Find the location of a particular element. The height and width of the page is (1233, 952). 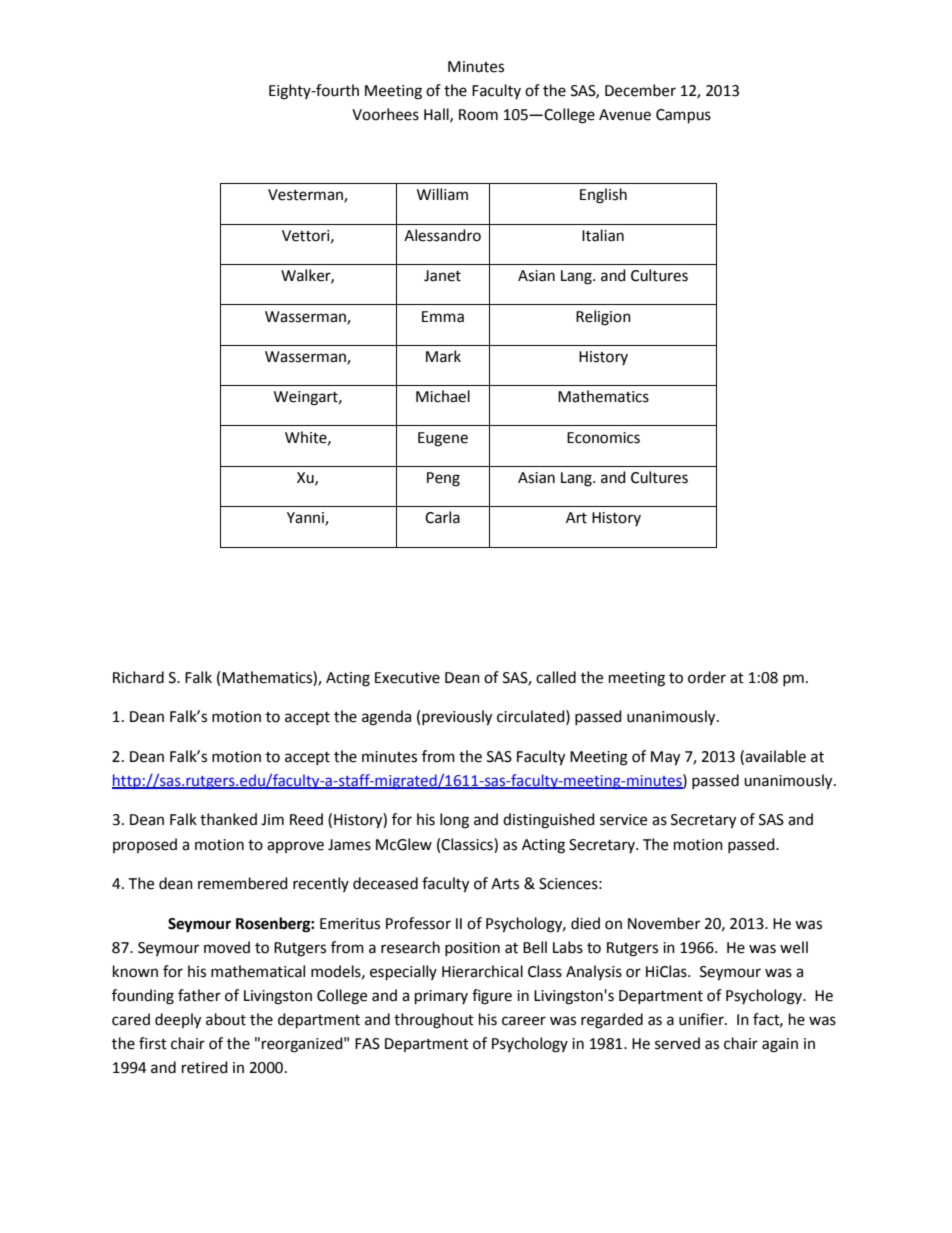

long is located at coordinates (454, 821).
